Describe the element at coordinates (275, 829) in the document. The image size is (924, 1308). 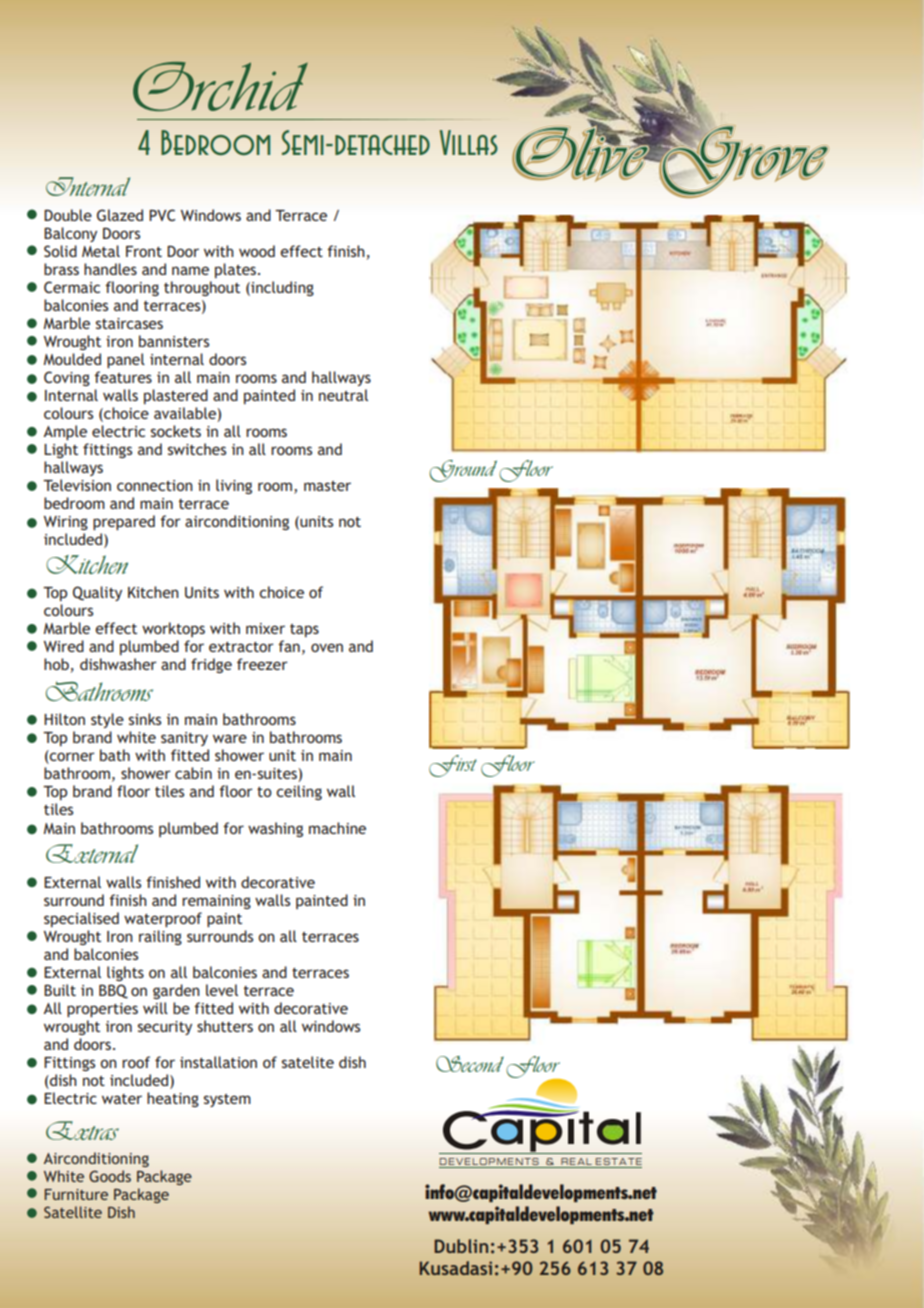
I see `washing` at that location.
